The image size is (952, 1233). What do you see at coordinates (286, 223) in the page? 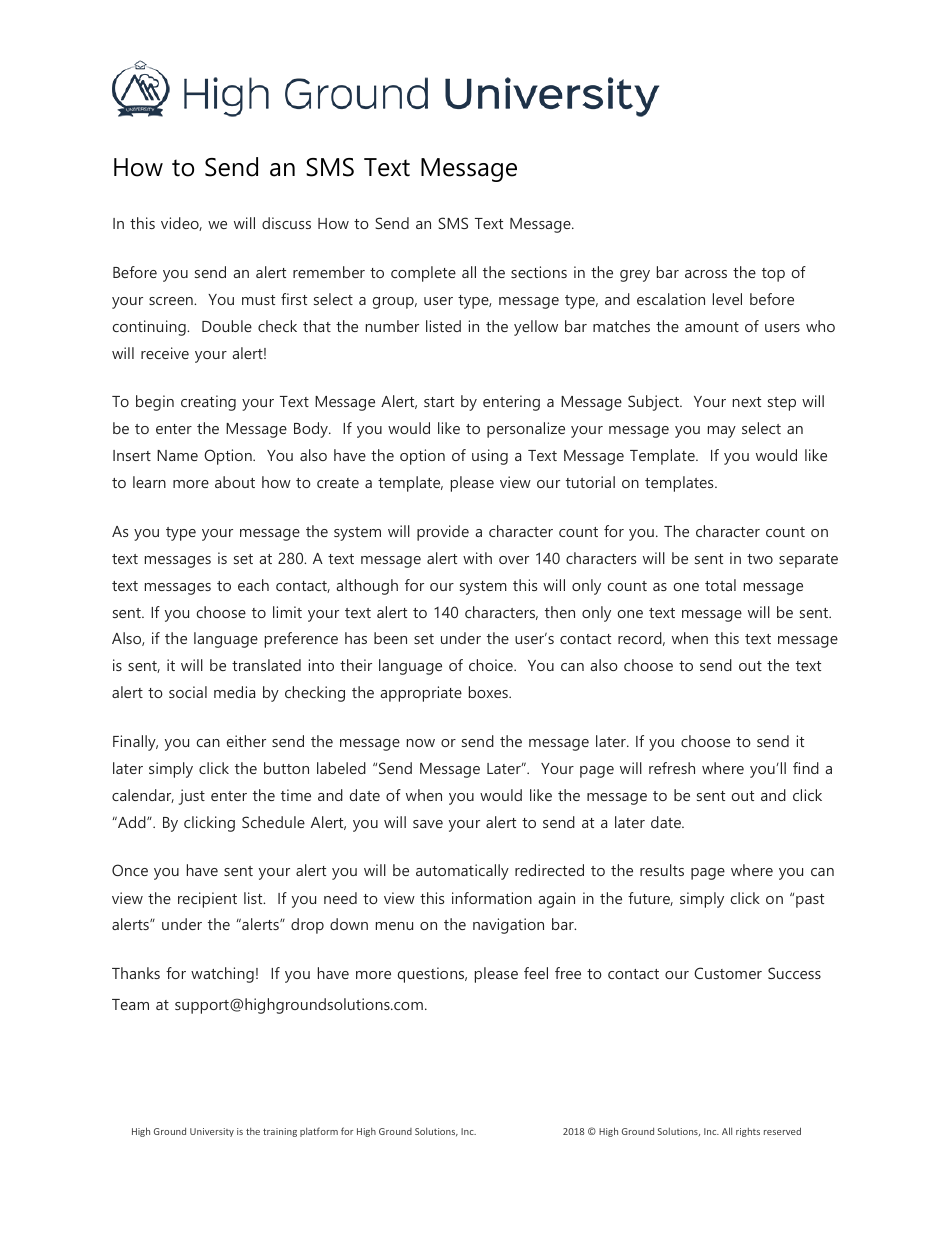
I see `discuss` at bounding box center [286, 223].
